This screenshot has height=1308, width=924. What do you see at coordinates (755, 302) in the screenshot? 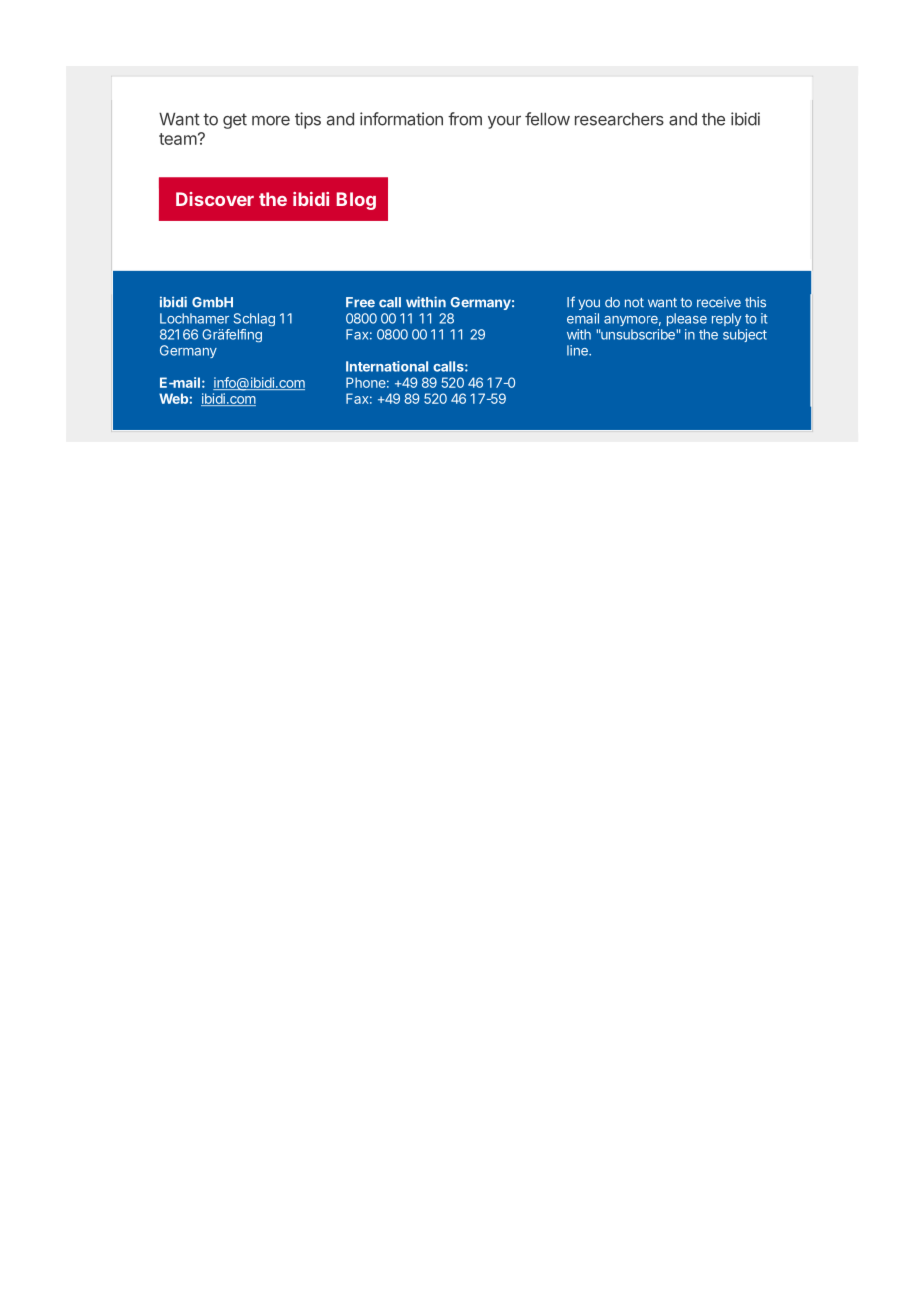
I see `this` at bounding box center [755, 302].
